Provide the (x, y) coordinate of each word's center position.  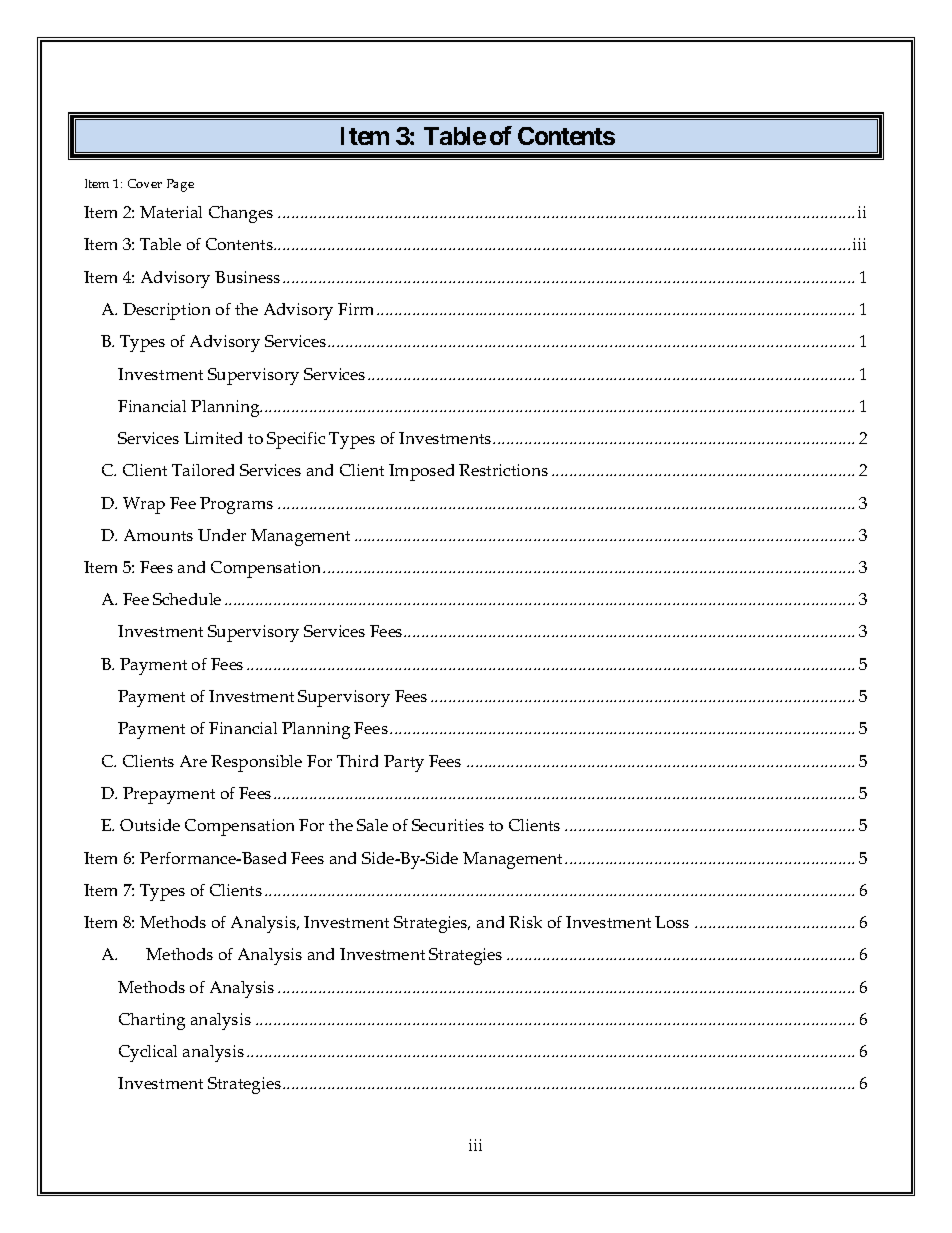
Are (193, 761)
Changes (241, 214)
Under (222, 535)
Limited (213, 438)
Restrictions (503, 470)
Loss (672, 922)
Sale (372, 825)
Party (404, 763)
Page (180, 185)
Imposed (421, 472)
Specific (296, 440)
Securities (448, 825)
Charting (152, 1021)
